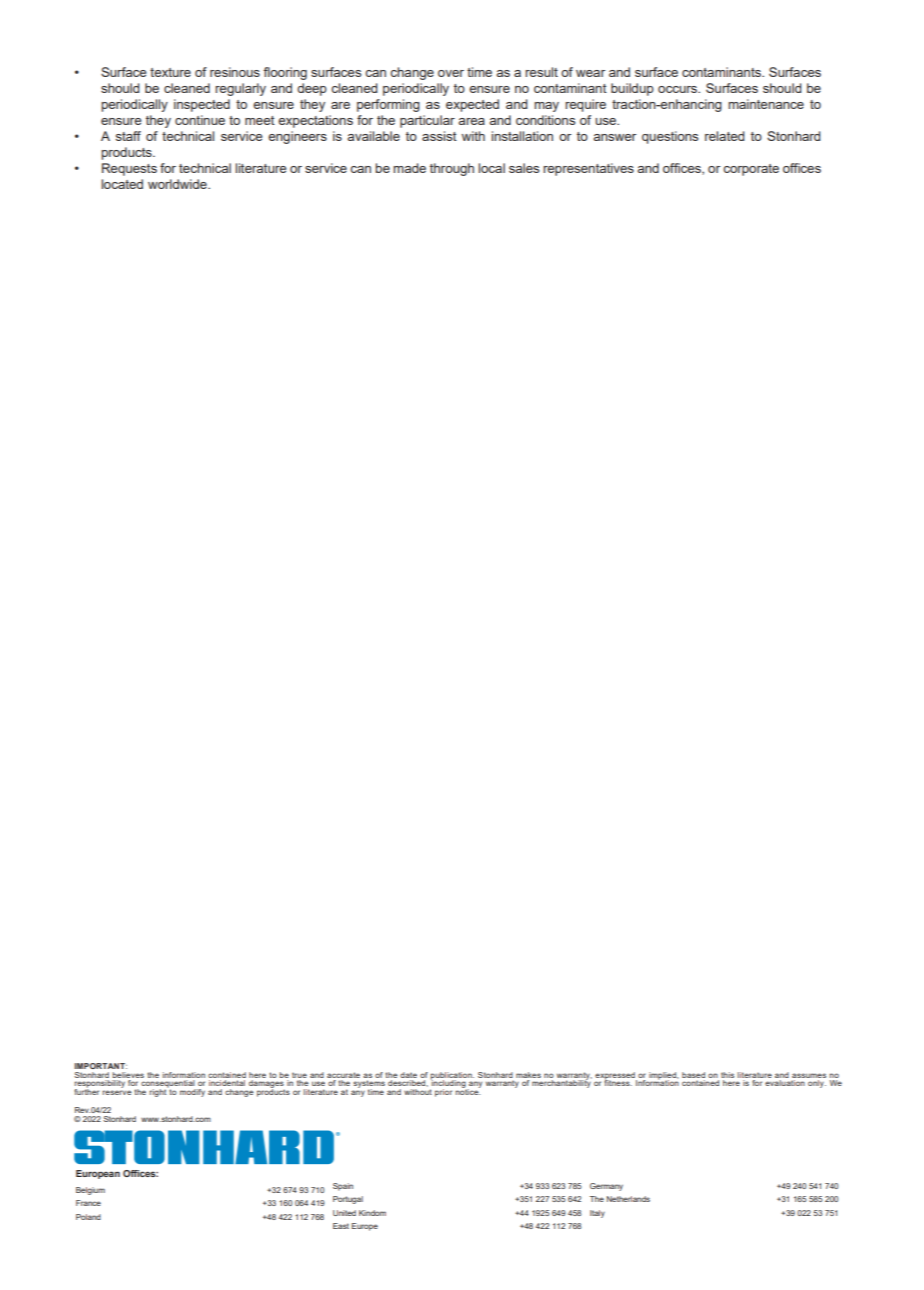  I want to click on inspected, so click(202, 105).
